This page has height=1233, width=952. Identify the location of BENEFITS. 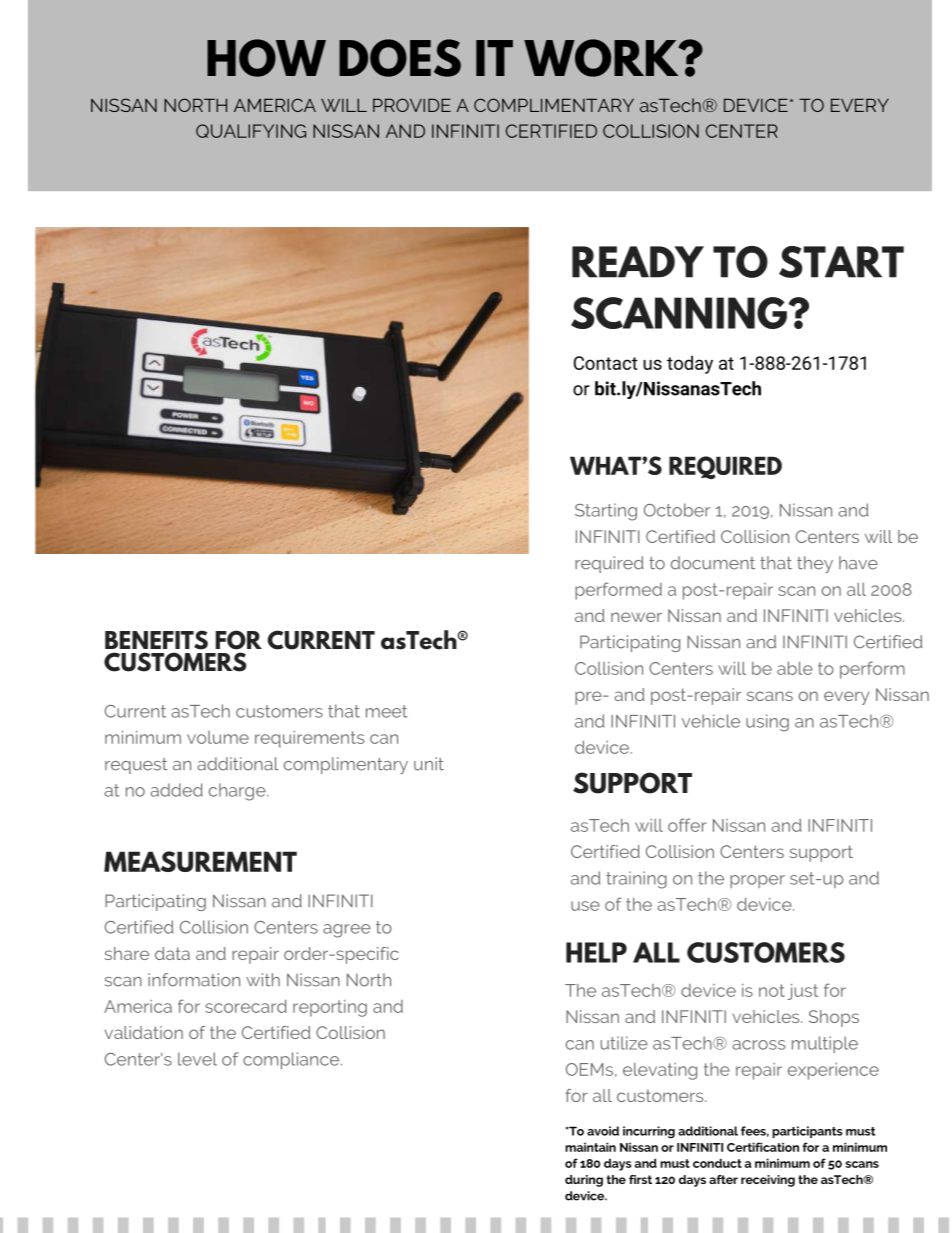
(156, 640).
